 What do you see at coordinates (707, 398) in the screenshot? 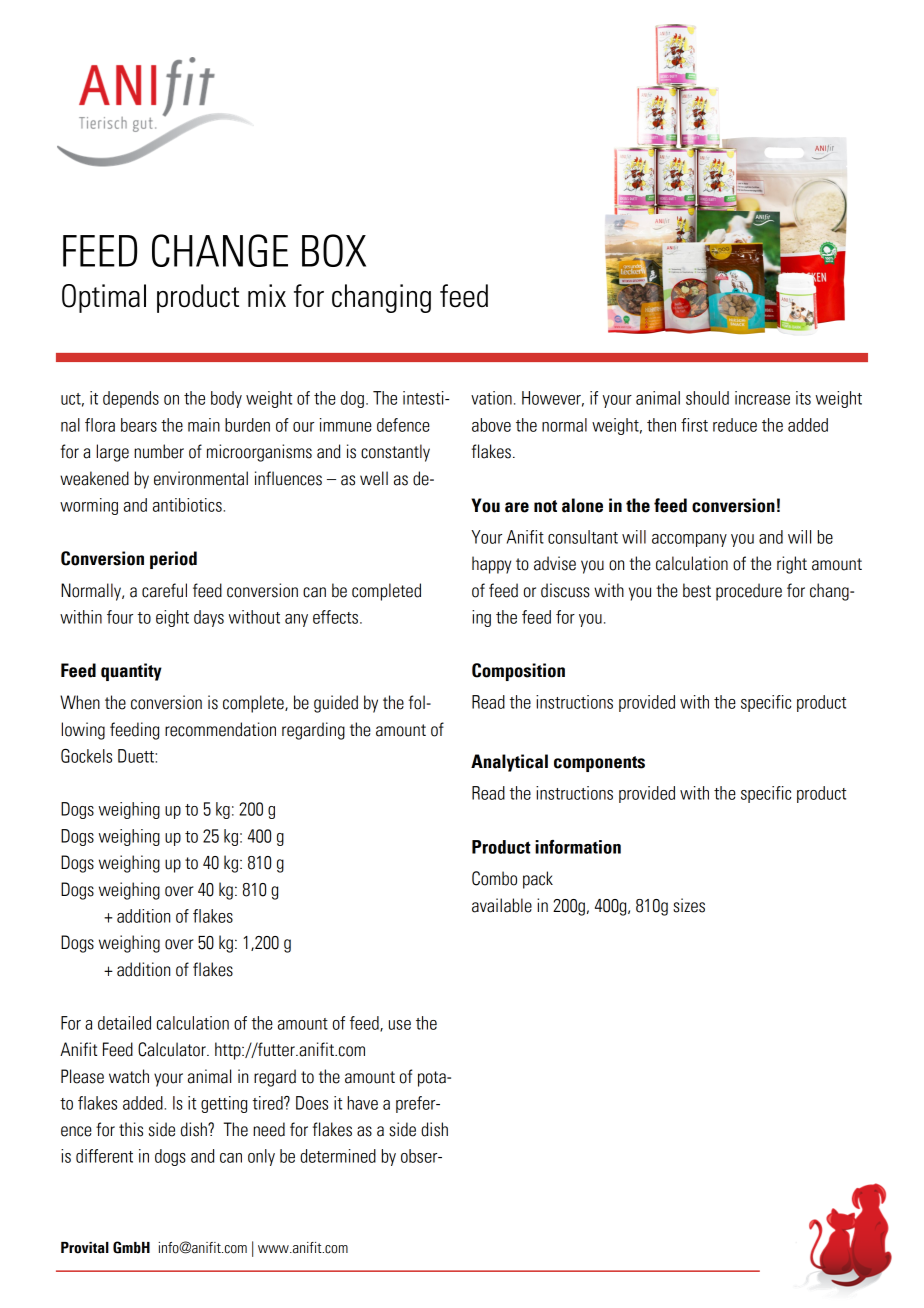
I see `should` at bounding box center [707, 398].
